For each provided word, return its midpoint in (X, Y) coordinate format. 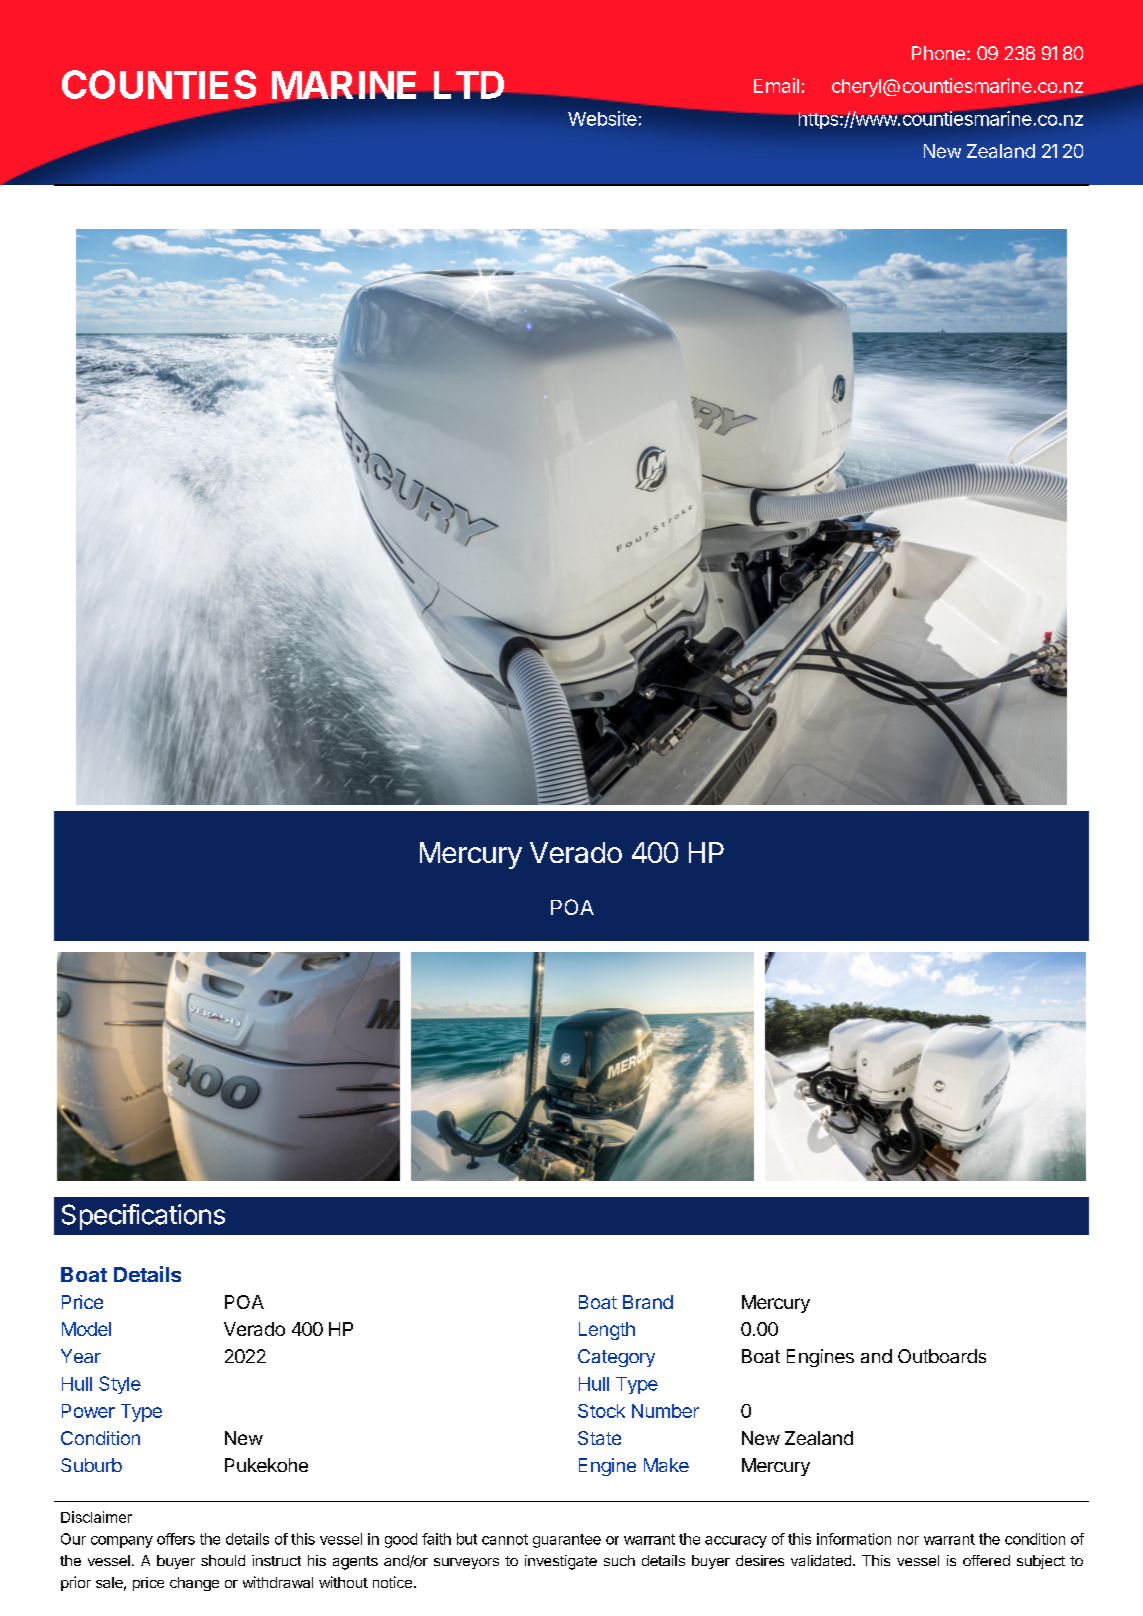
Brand (648, 1302)
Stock (601, 1411)
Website (602, 118)
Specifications (143, 1217)
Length (607, 1331)
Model (86, 1329)
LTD (469, 85)
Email (776, 85)
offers (176, 1539)
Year (81, 1356)
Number (665, 1411)
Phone (938, 53)
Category (616, 1358)
